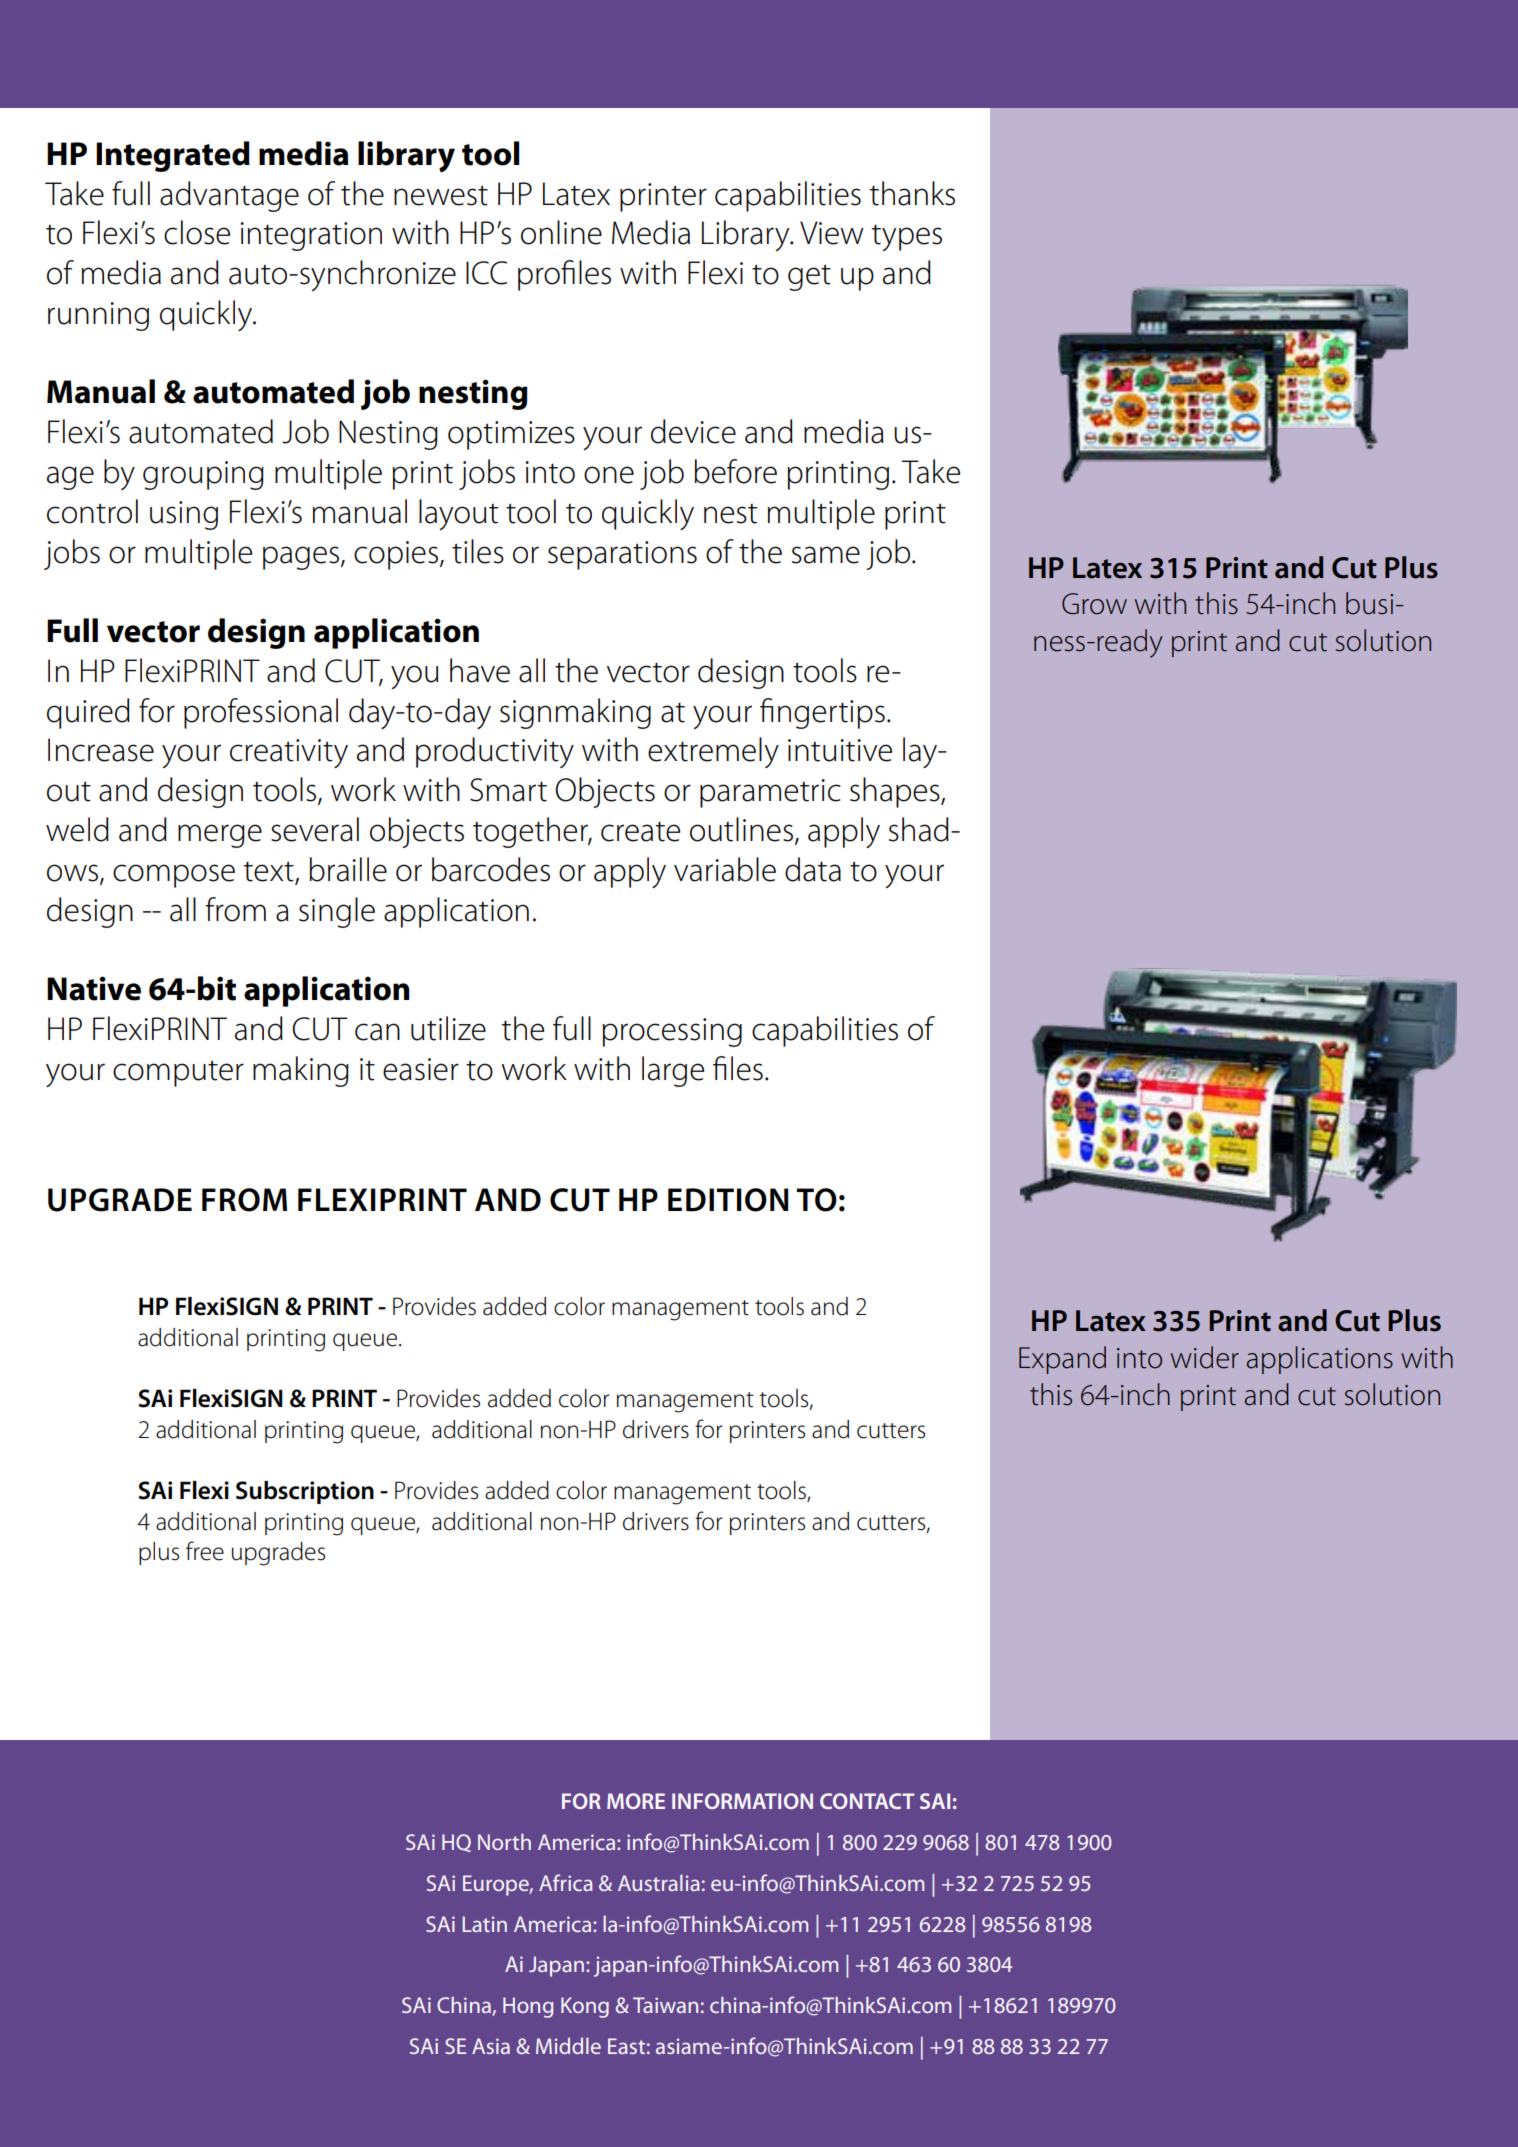 The width and height of the document is (1518, 2147). I want to click on Subscription, so click(305, 1492).
